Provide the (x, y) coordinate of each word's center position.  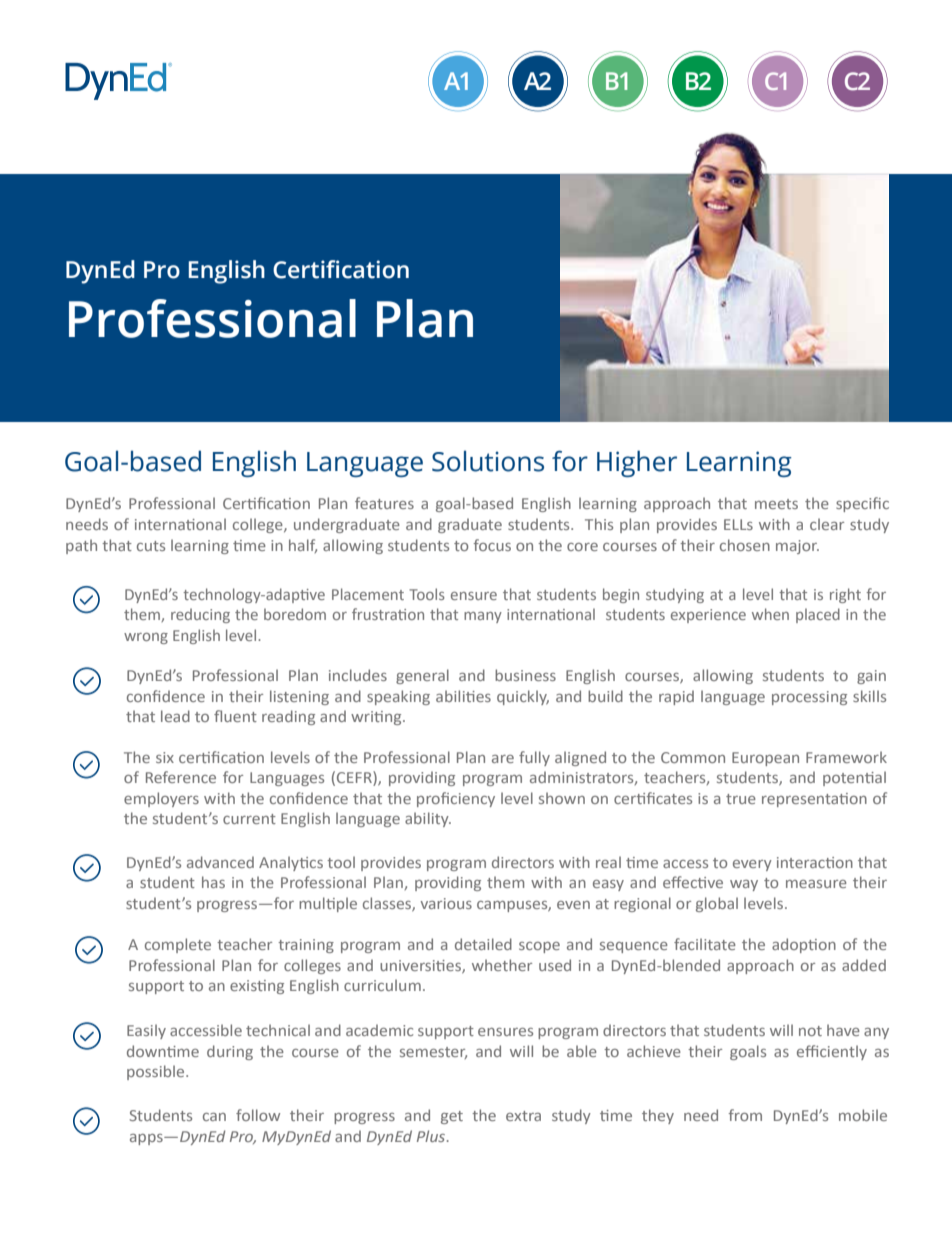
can (214, 1117)
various (446, 903)
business (525, 675)
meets (776, 504)
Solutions (488, 461)
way (744, 885)
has (213, 882)
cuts (151, 546)
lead (175, 716)
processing (809, 698)
